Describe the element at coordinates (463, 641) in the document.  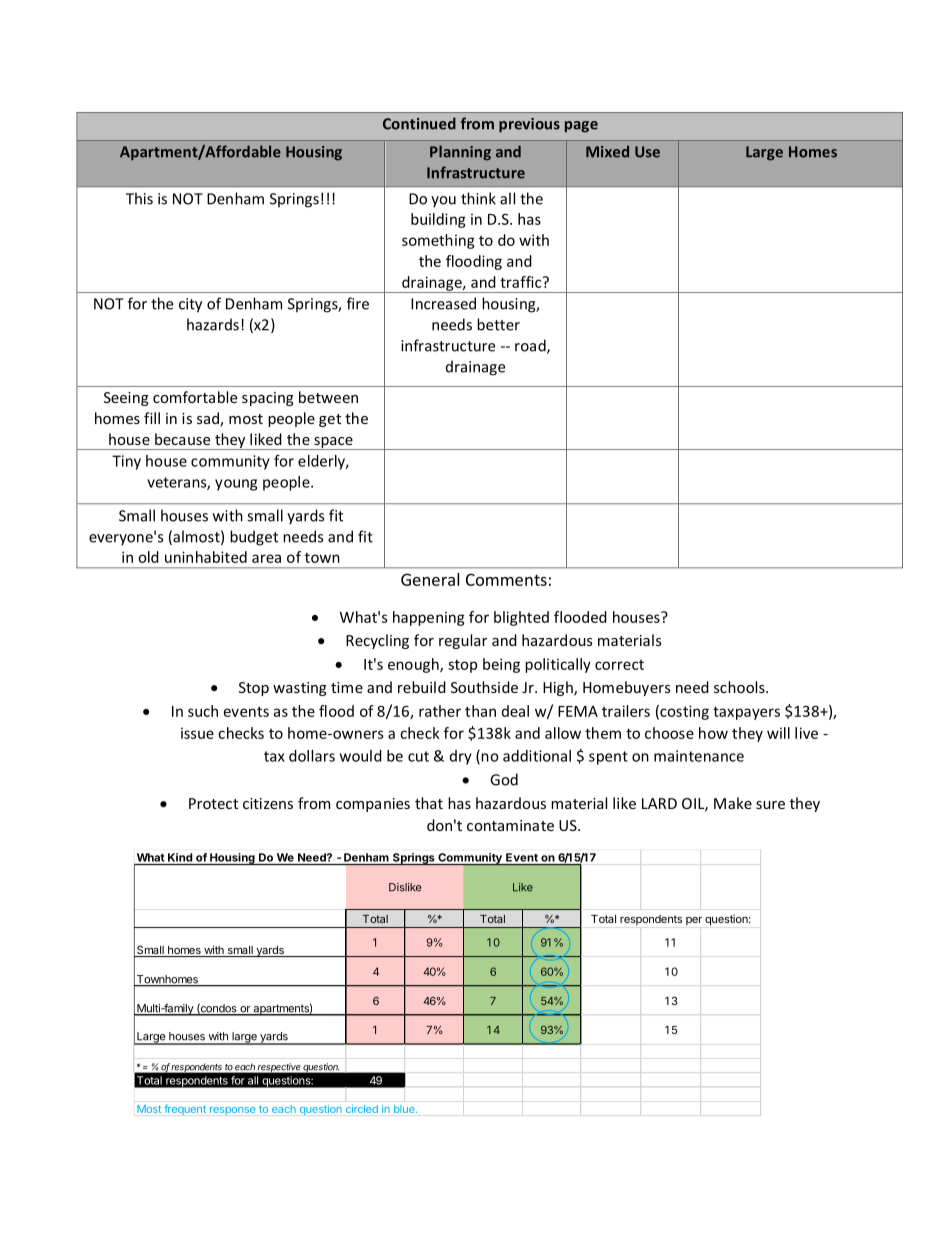
I see `regular` at that location.
